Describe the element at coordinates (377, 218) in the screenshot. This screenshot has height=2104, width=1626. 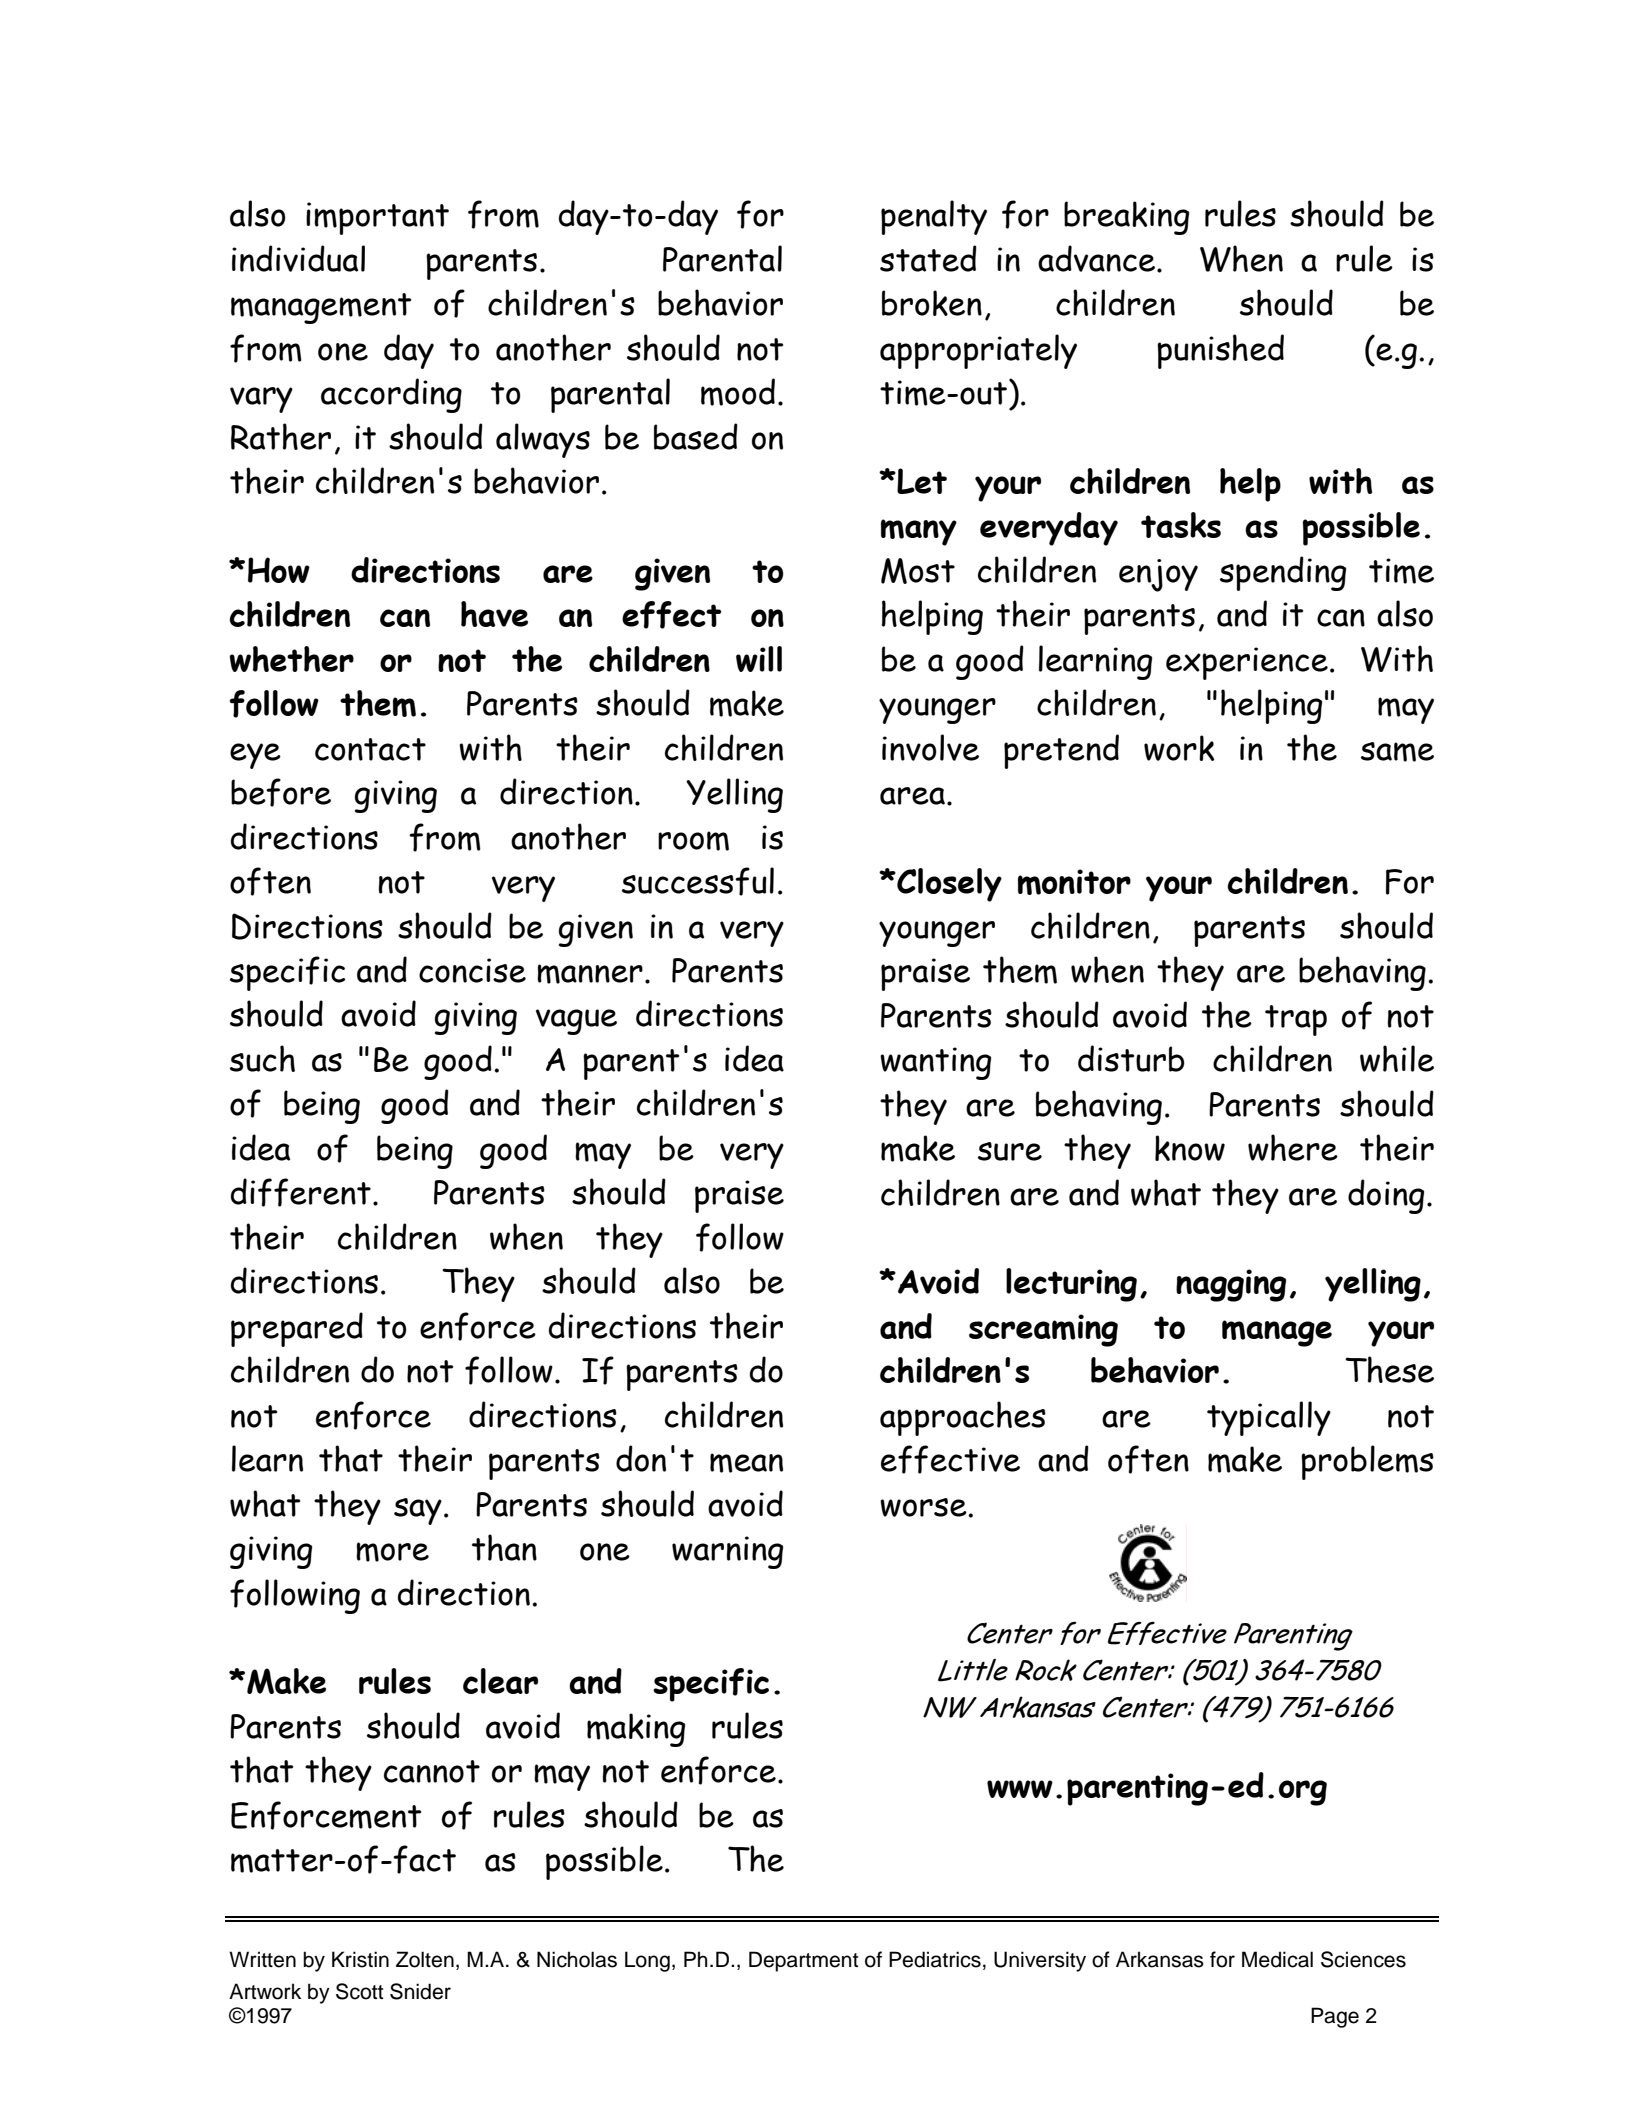
I see `important` at that location.
